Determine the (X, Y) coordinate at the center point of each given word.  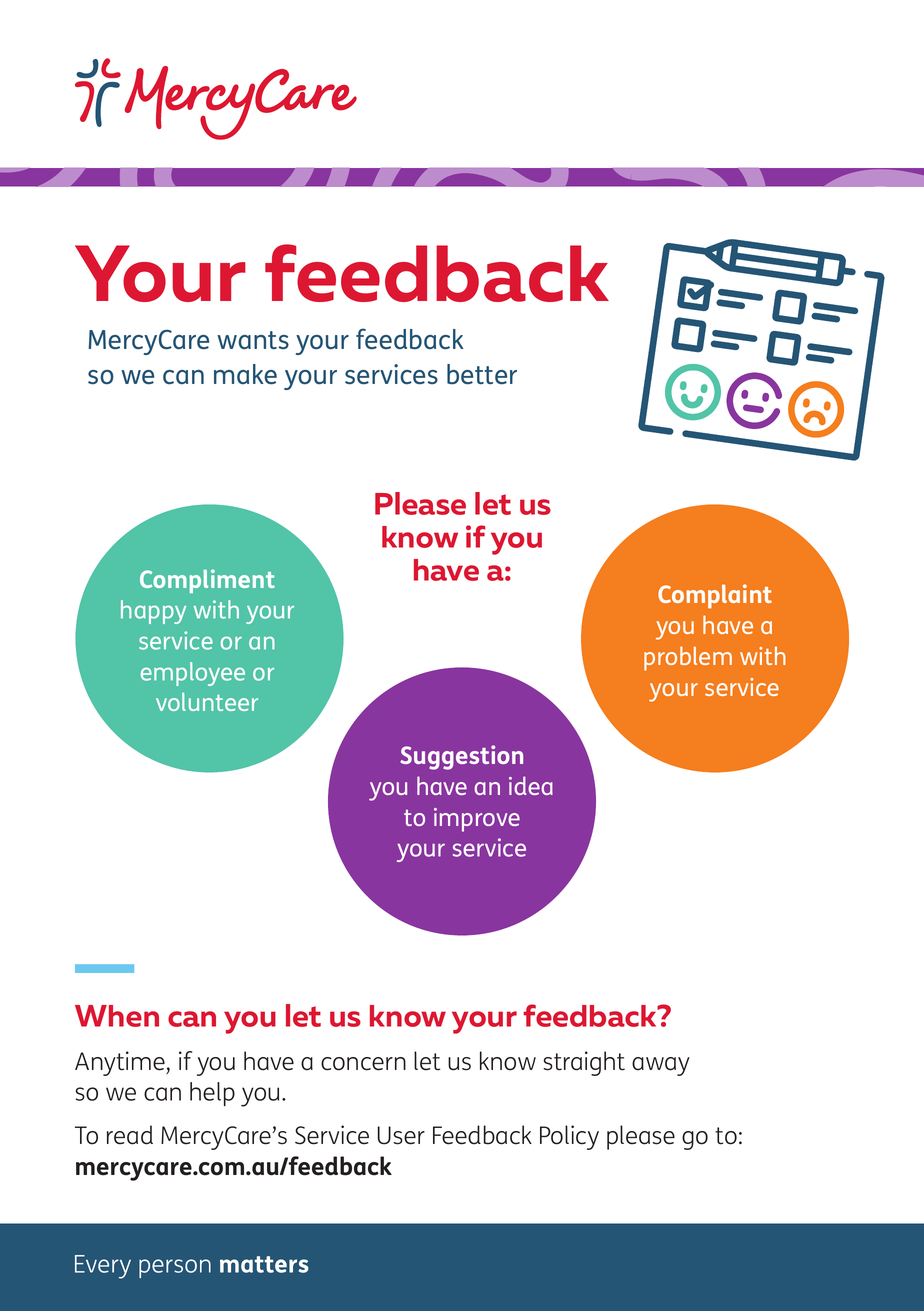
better (482, 374)
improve (477, 820)
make (245, 374)
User (401, 1135)
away (661, 1066)
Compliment (207, 581)
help (212, 1094)
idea (531, 785)
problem (688, 658)
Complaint (715, 596)
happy (153, 612)
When (117, 1016)
